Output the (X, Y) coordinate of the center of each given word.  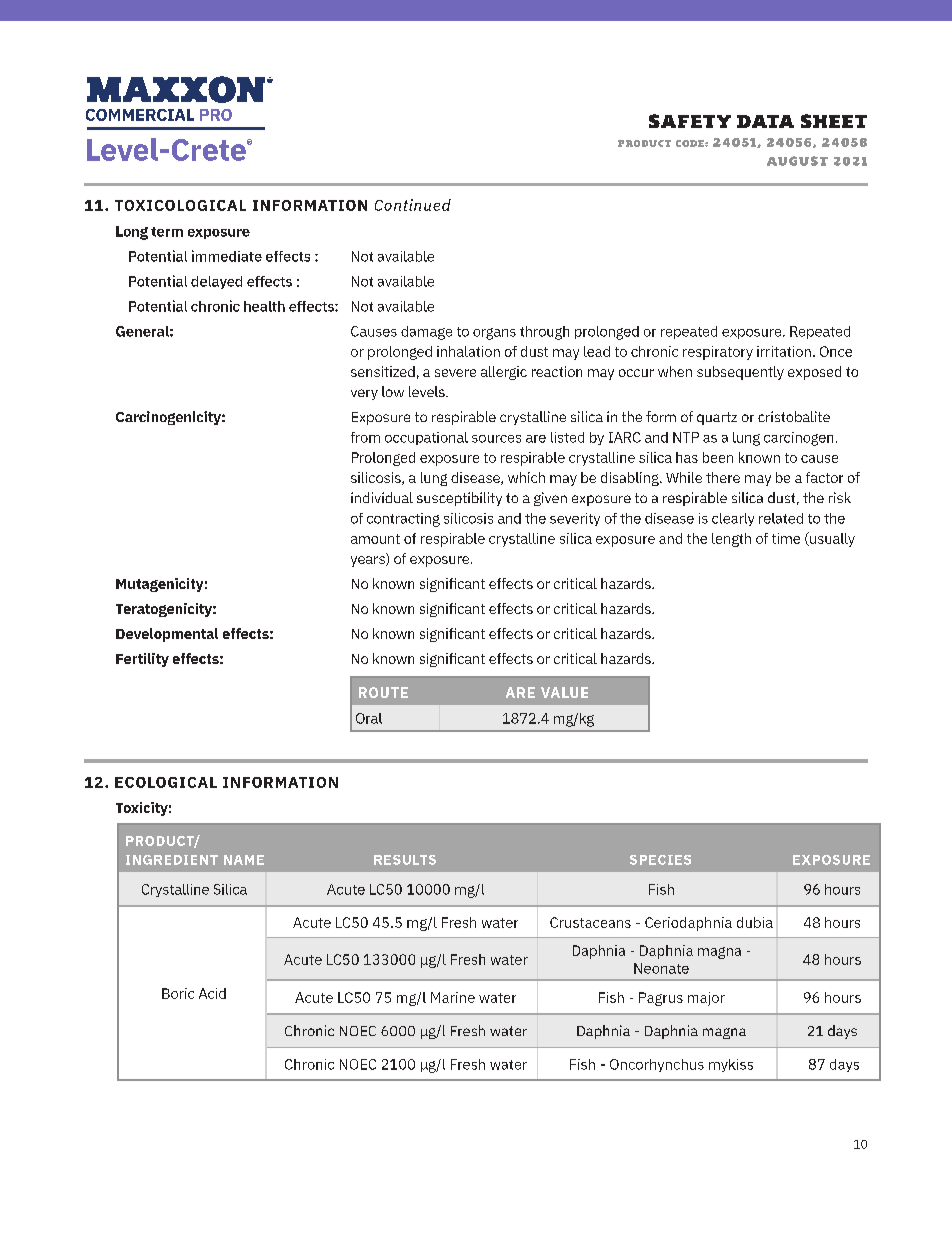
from (365, 437)
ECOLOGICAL (166, 782)
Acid (212, 993)
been (718, 457)
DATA (765, 121)
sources (496, 439)
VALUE (564, 692)
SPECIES (660, 860)
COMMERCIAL (140, 115)
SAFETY (690, 121)
